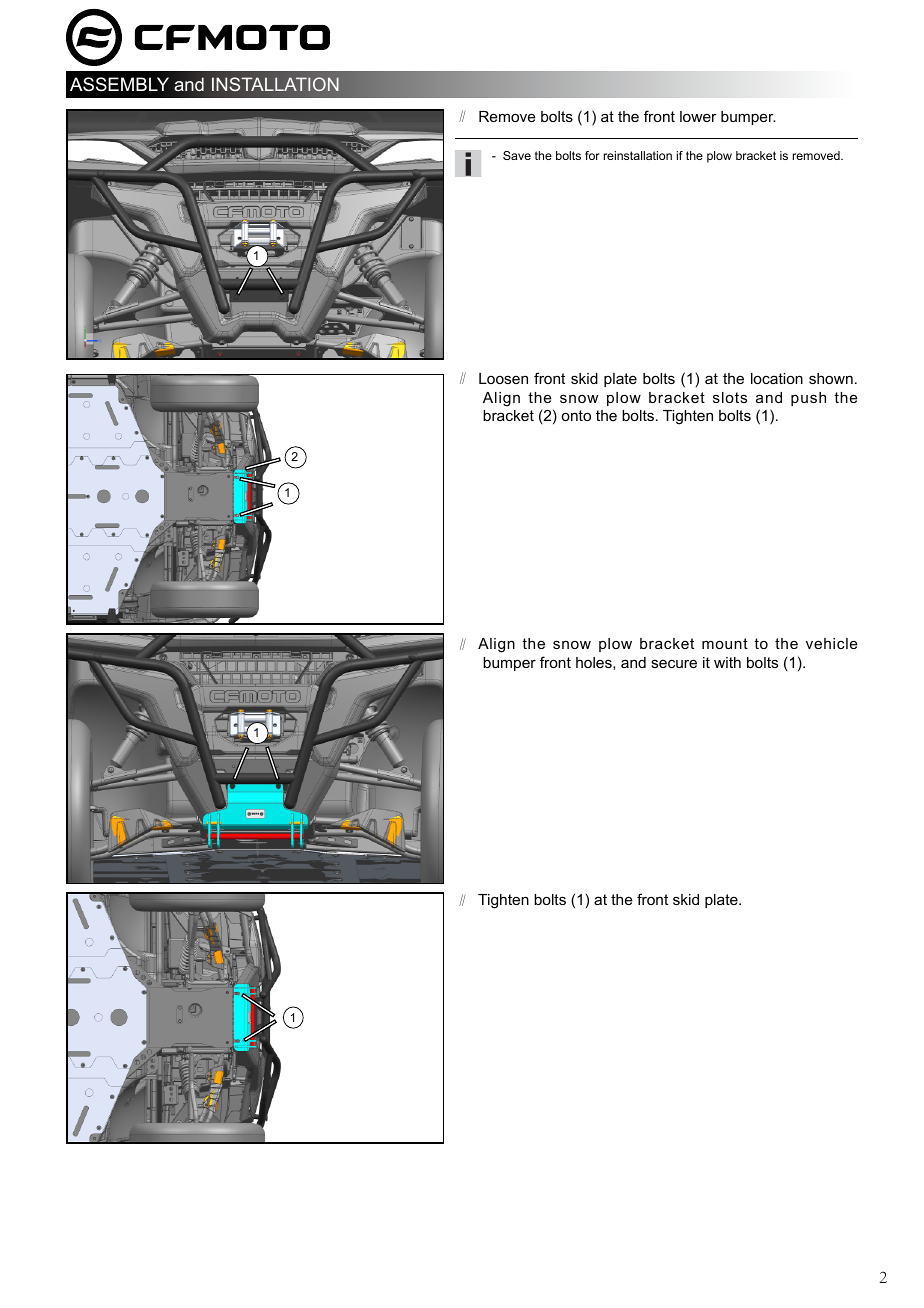 This image has height=1308, width=924. Describe the element at coordinates (808, 399) in the image. I see `push` at that location.
